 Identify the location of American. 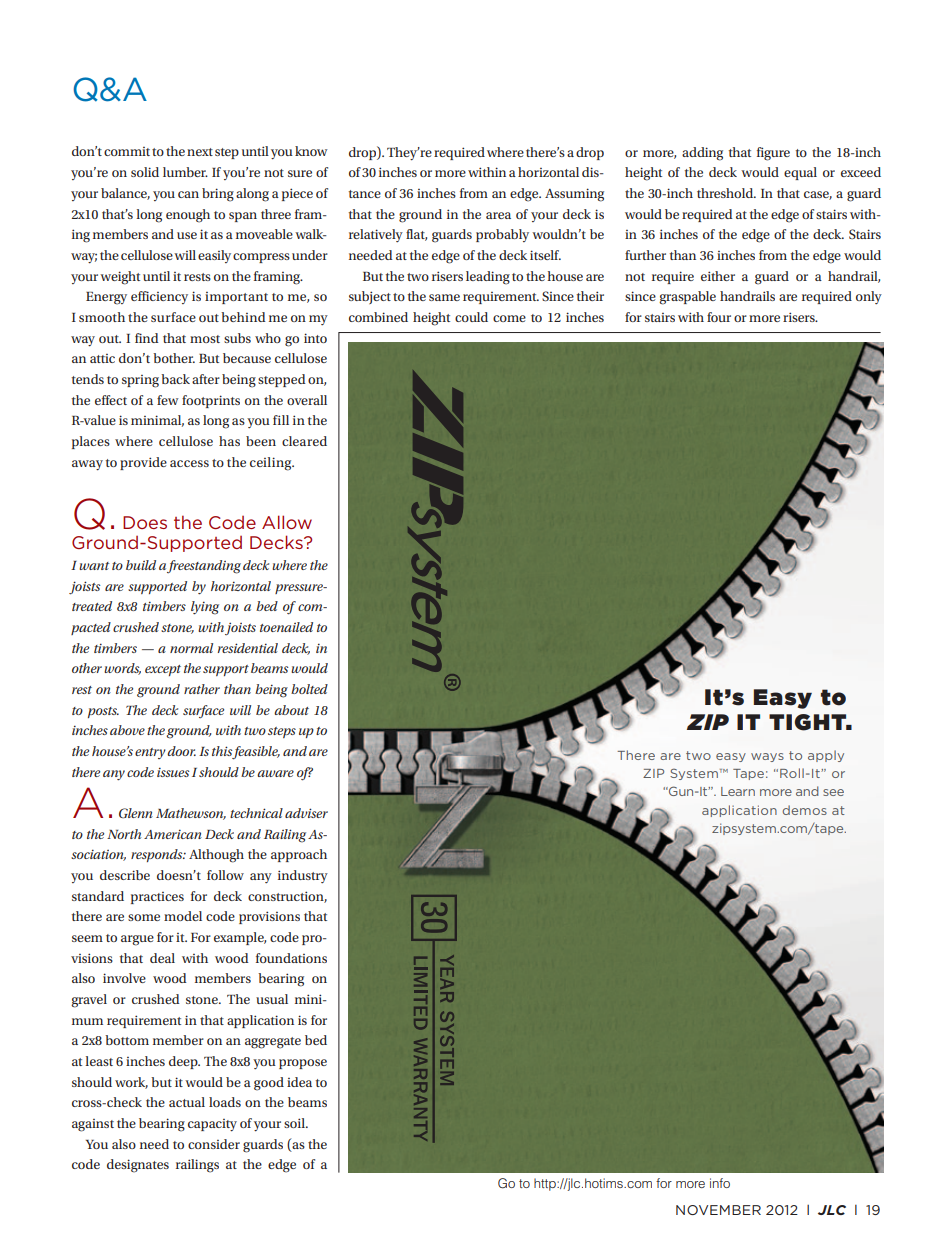
(173, 834).
